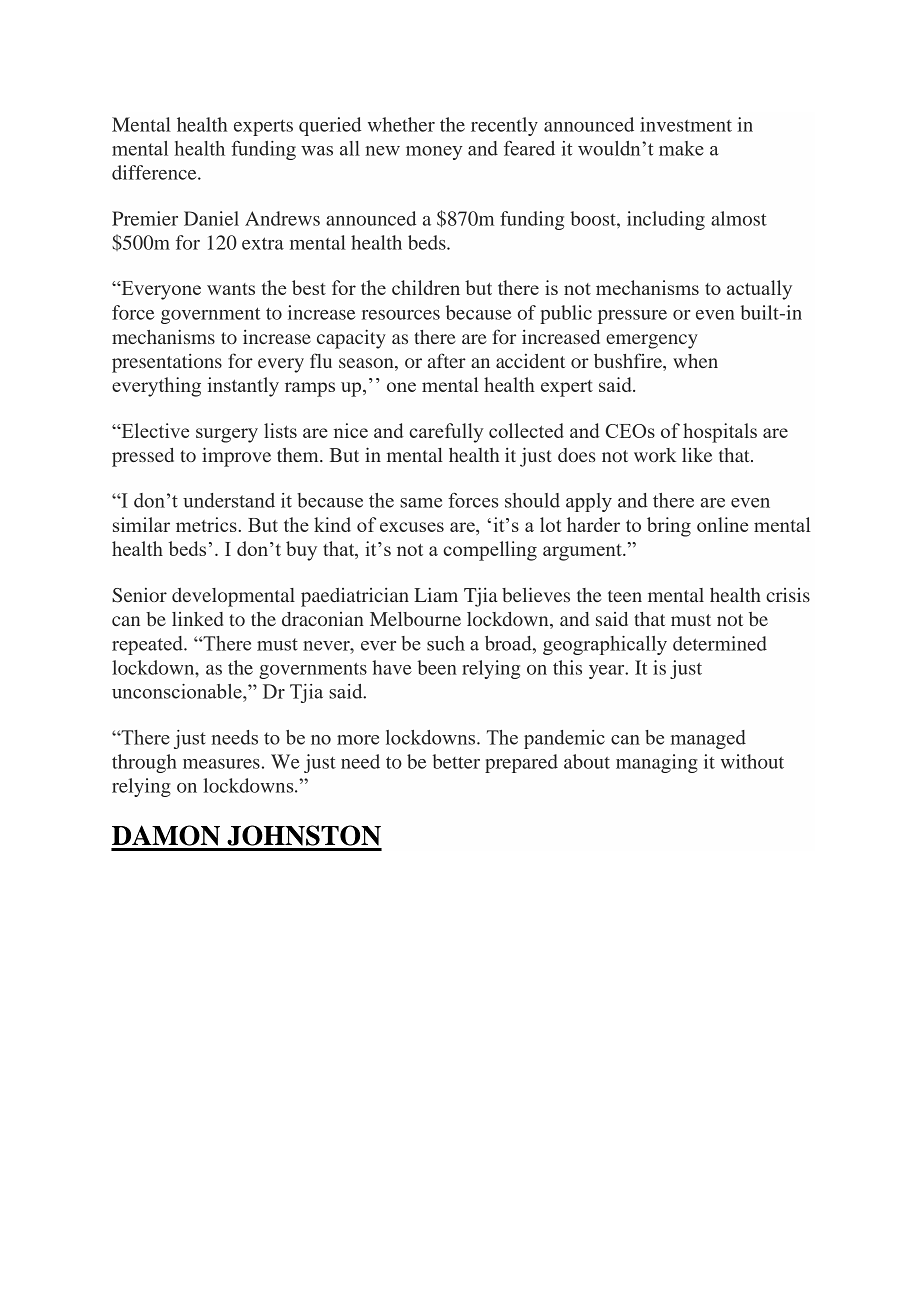  Describe the element at coordinates (197, 619) in the page. I see `linked` at that location.
